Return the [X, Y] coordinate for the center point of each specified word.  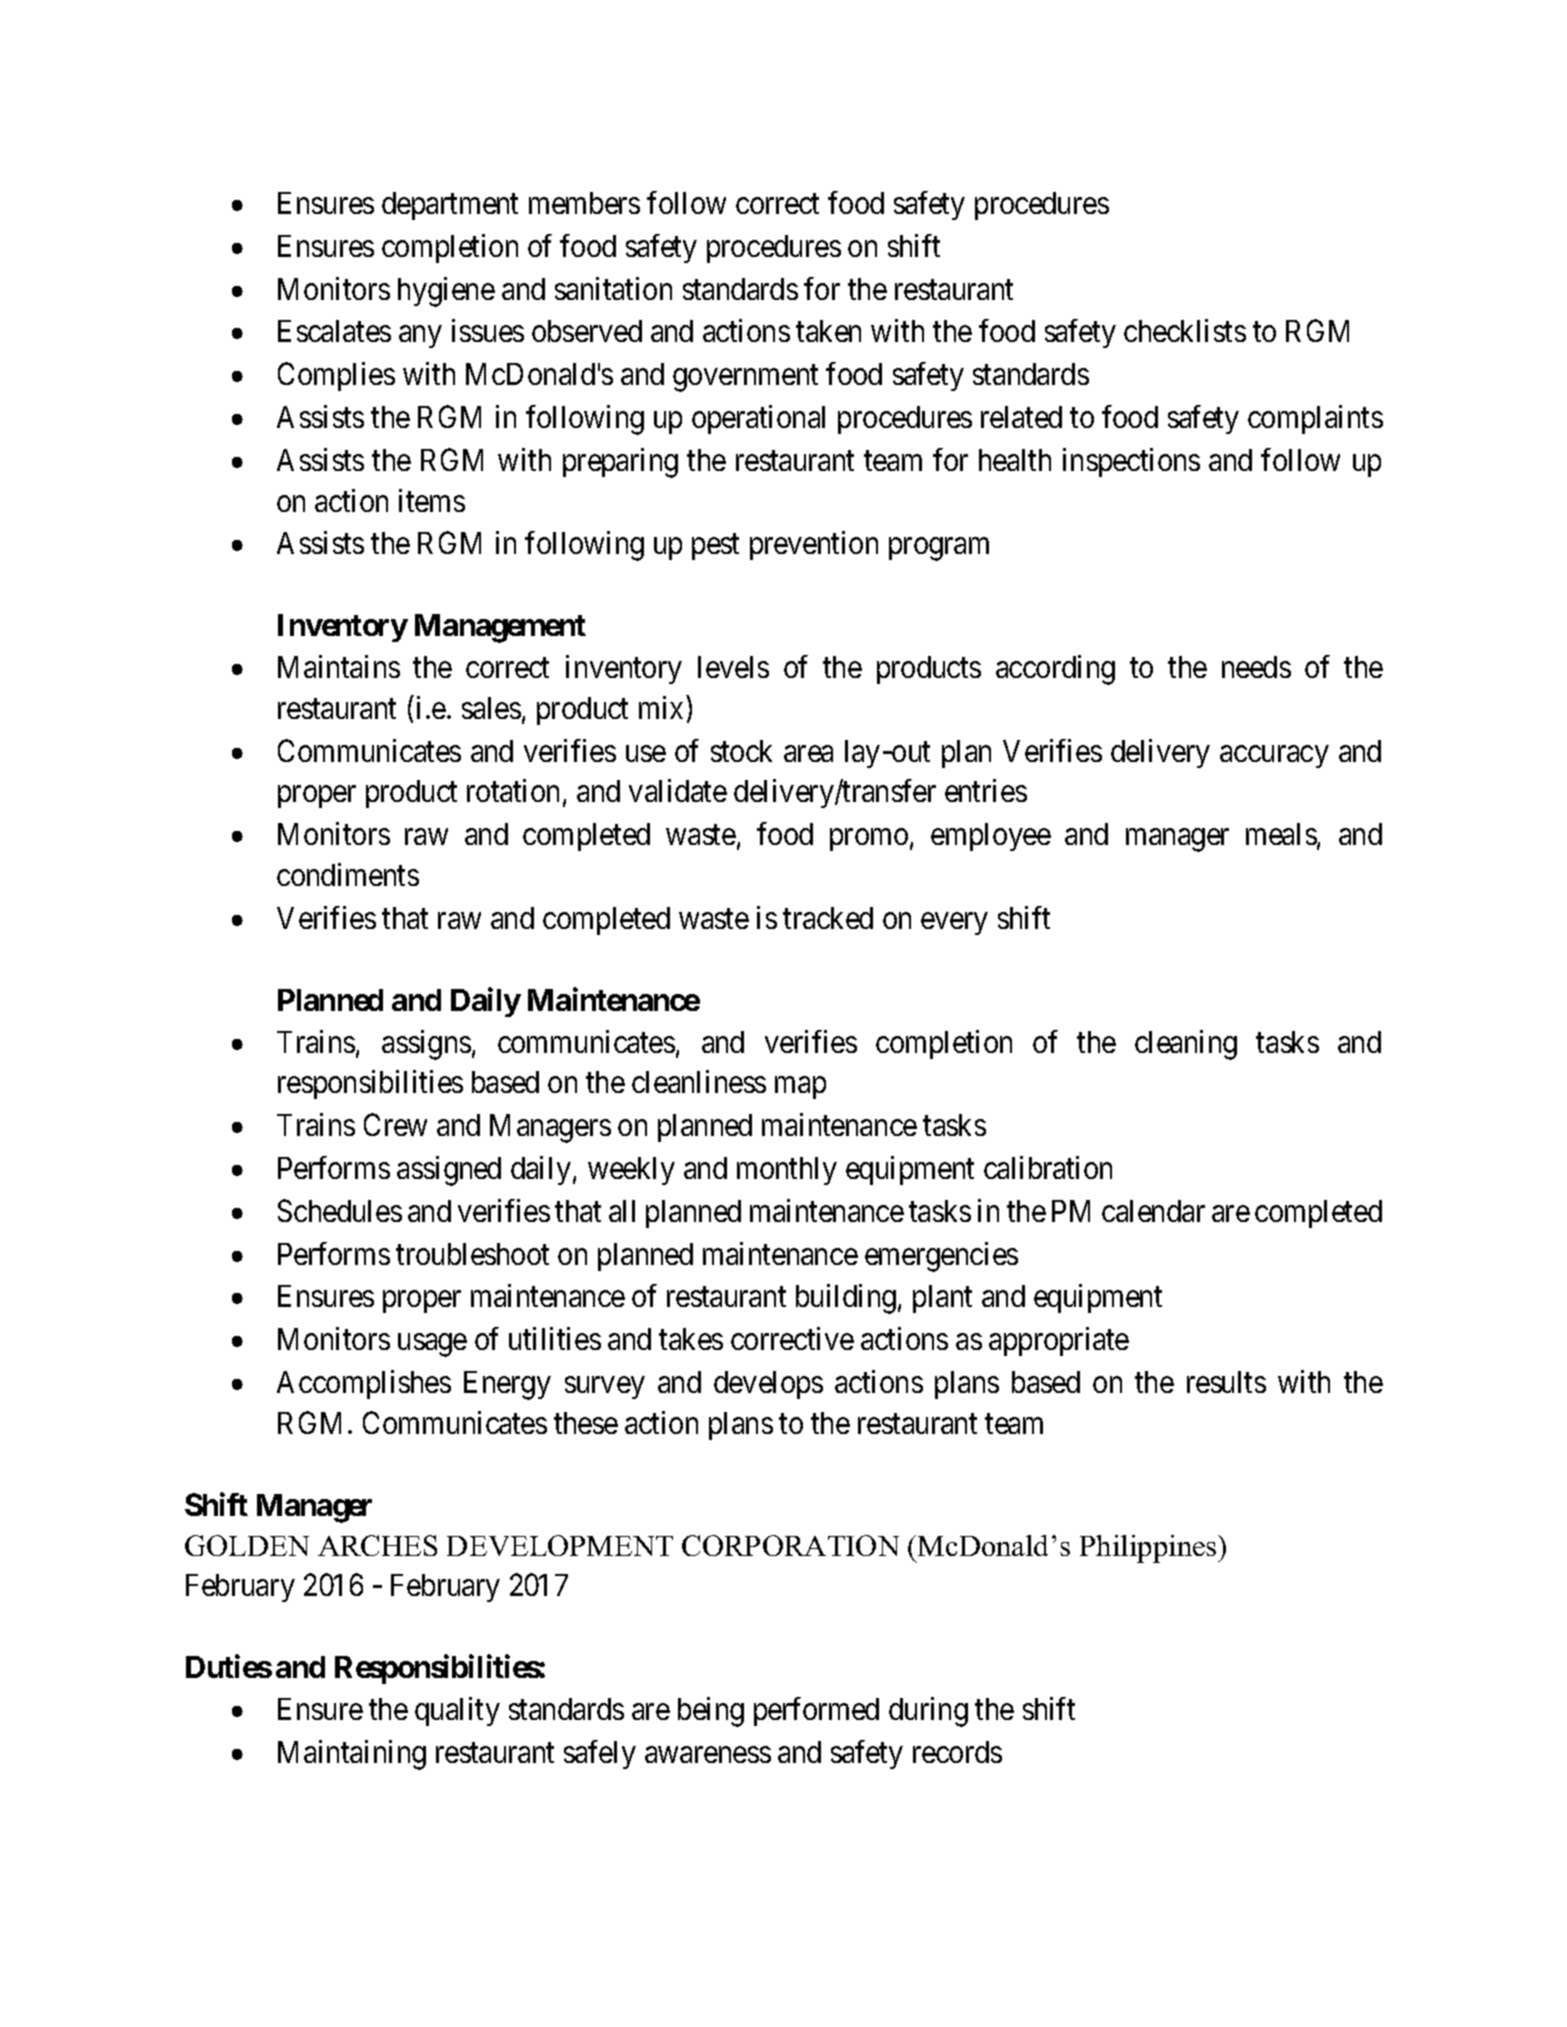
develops [768, 1385]
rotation [513, 790]
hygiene [446, 292]
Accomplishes [364, 1384]
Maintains [339, 666]
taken [828, 331]
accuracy [1274, 757]
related [1021, 417]
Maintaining [352, 1755]
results [1226, 1382]
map [800, 1088]
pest [715, 547]
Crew [395, 1125]
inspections [1131, 462]
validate [678, 790]
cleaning [1186, 1045]
